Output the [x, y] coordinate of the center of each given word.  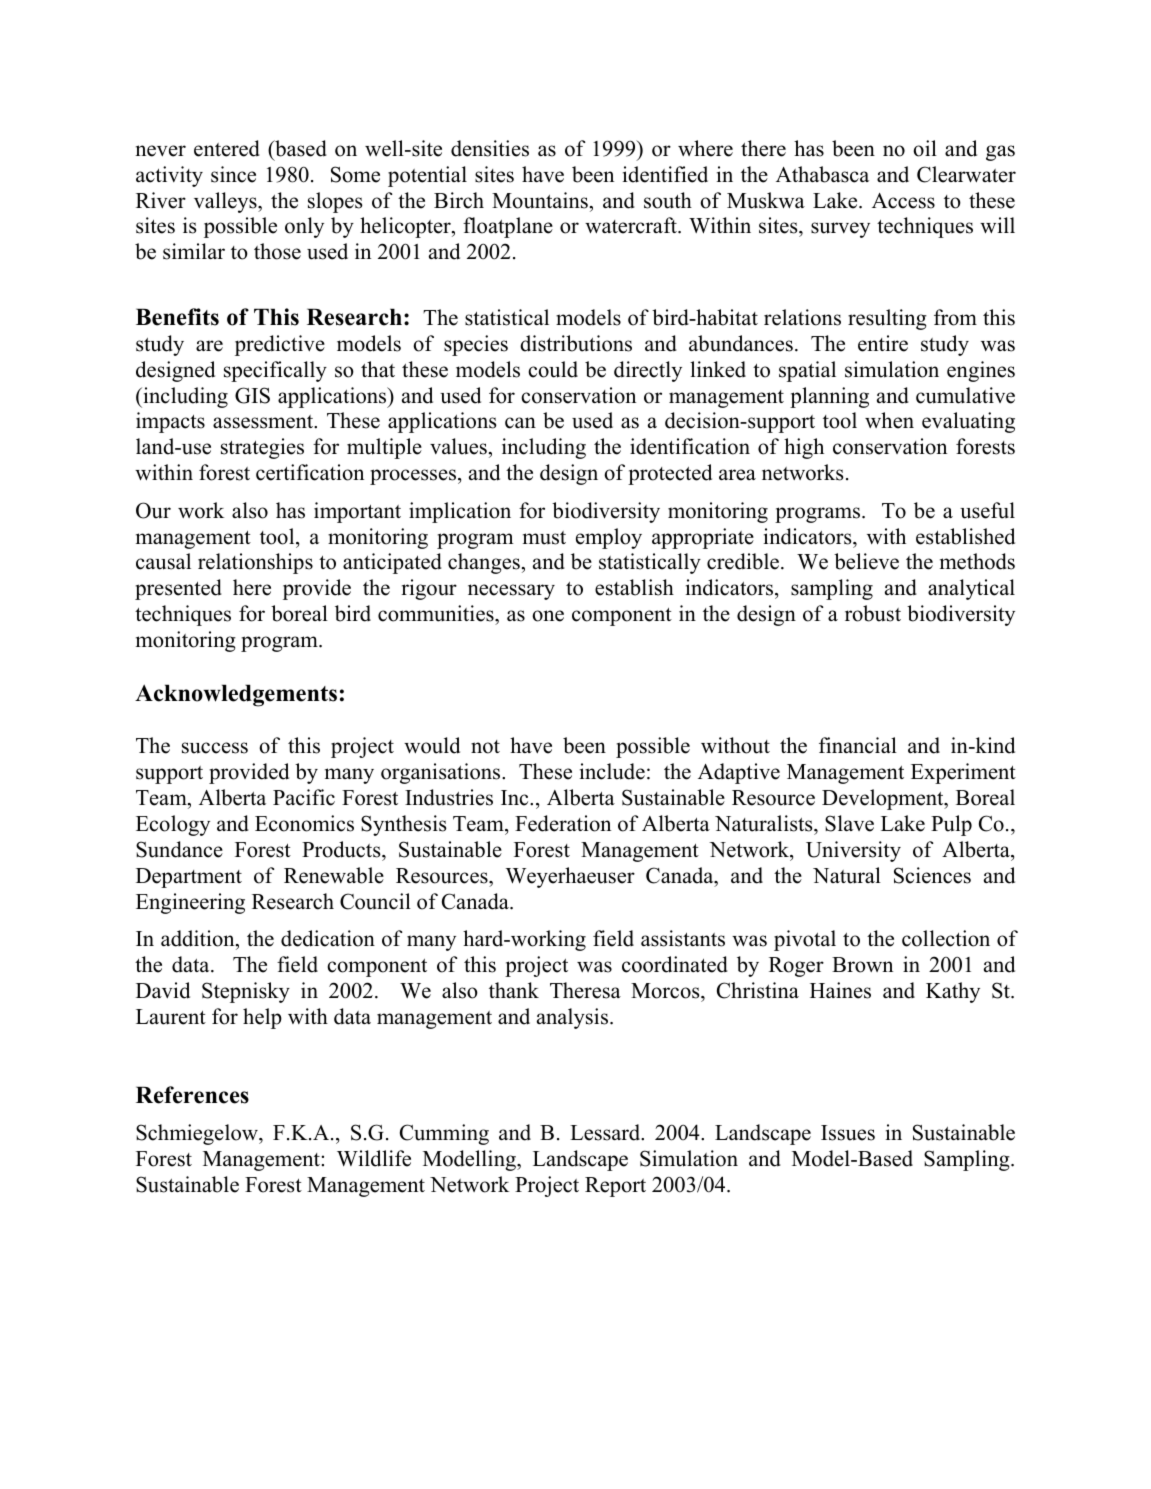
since [233, 174]
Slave [849, 823]
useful [987, 510]
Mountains [540, 200]
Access [903, 201]
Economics [304, 823]
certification [310, 472]
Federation [563, 823]
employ [609, 538]
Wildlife [374, 1158]
